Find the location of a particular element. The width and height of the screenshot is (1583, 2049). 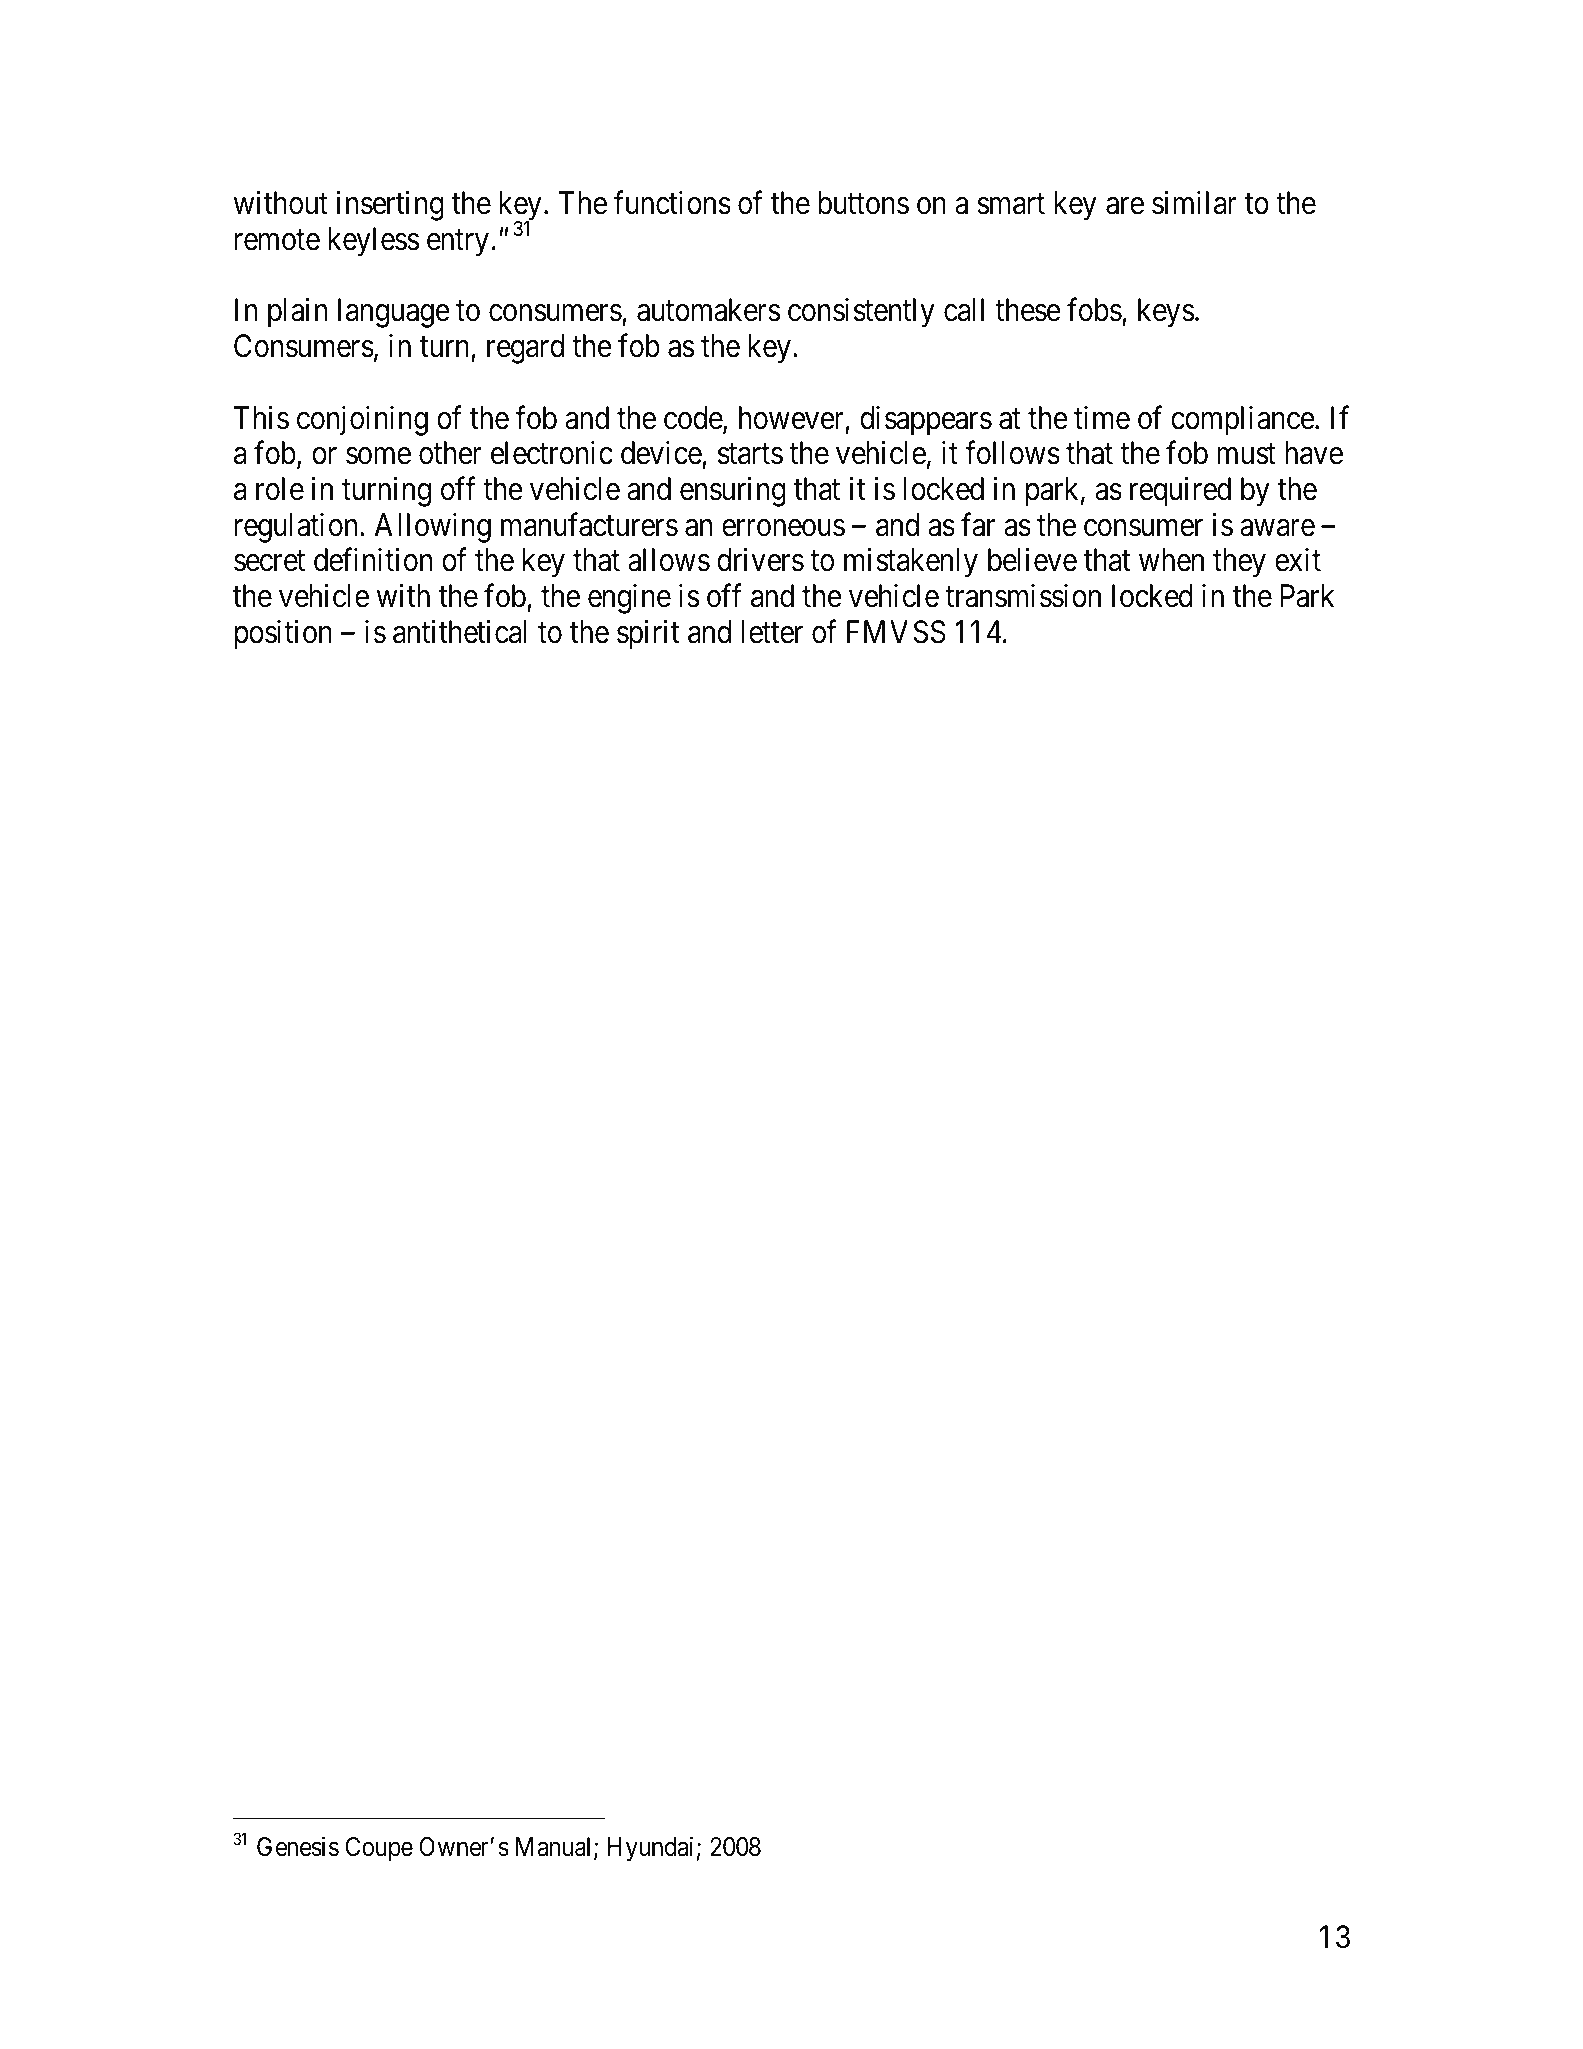

Coupe is located at coordinates (379, 1849).
